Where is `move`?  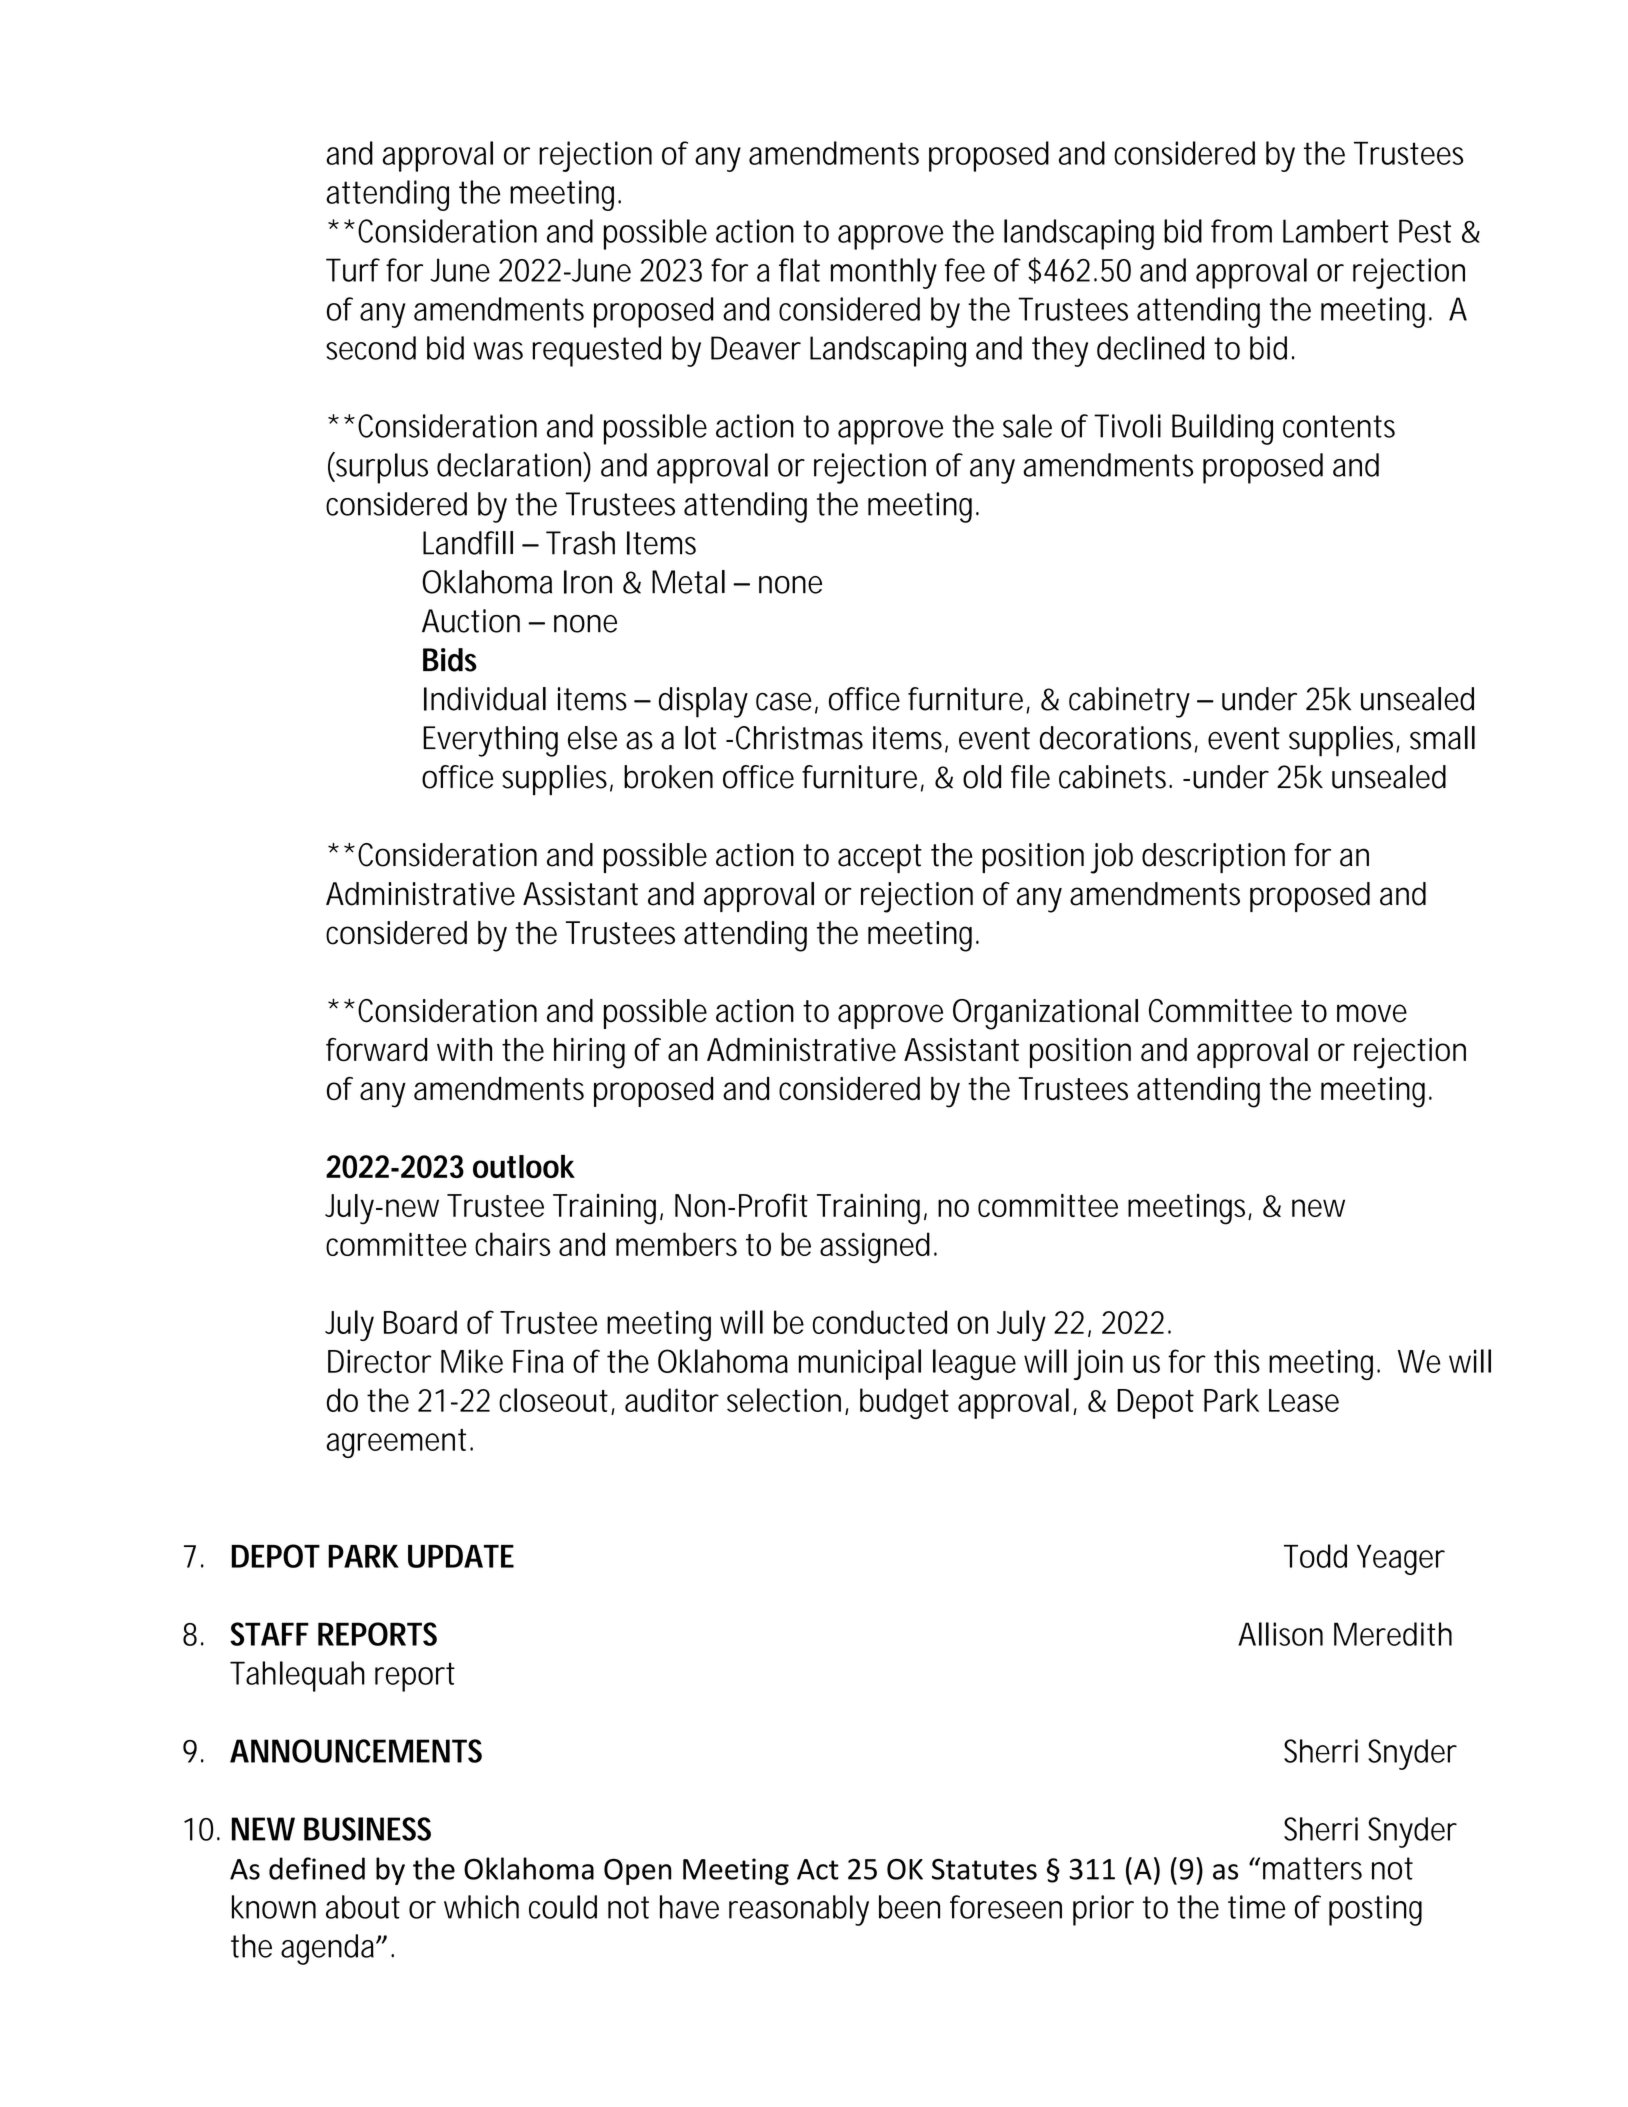
move is located at coordinates (1372, 1013).
